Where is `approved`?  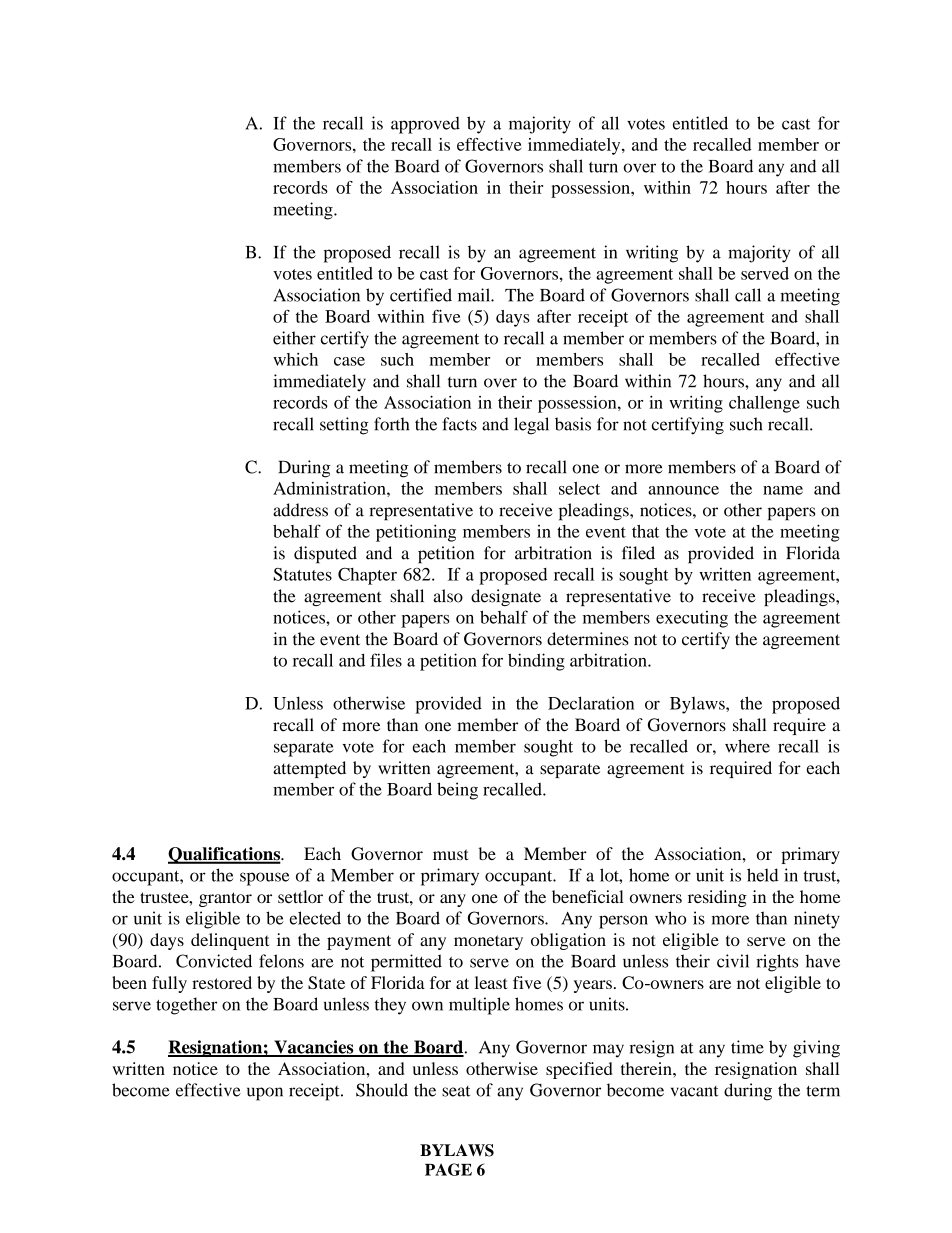
approved is located at coordinates (425, 125).
